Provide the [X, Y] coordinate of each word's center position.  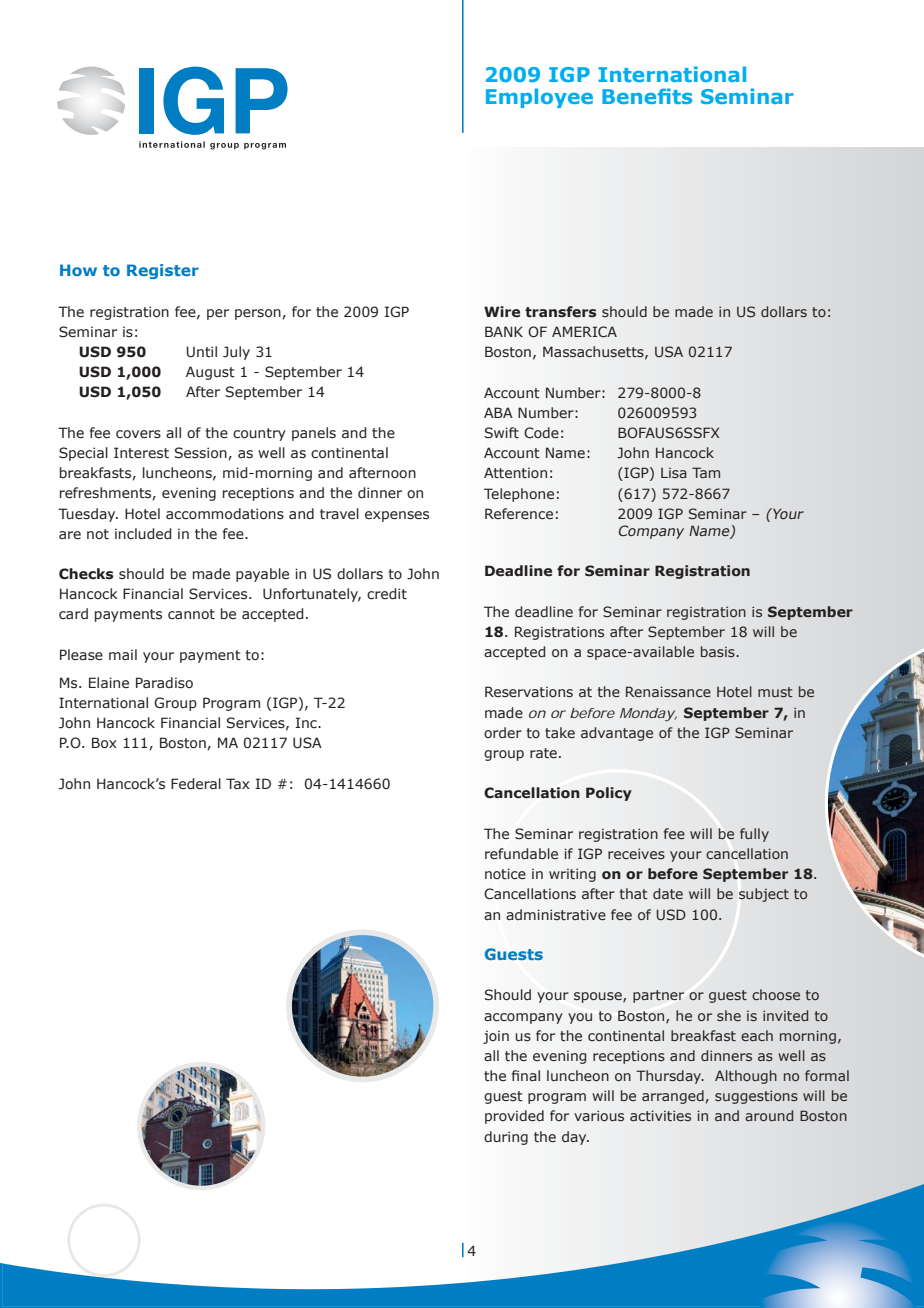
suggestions [756, 1097]
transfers [561, 312]
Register [163, 271]
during [506, 1138]
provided [514, 1117]
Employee [539, 98]
